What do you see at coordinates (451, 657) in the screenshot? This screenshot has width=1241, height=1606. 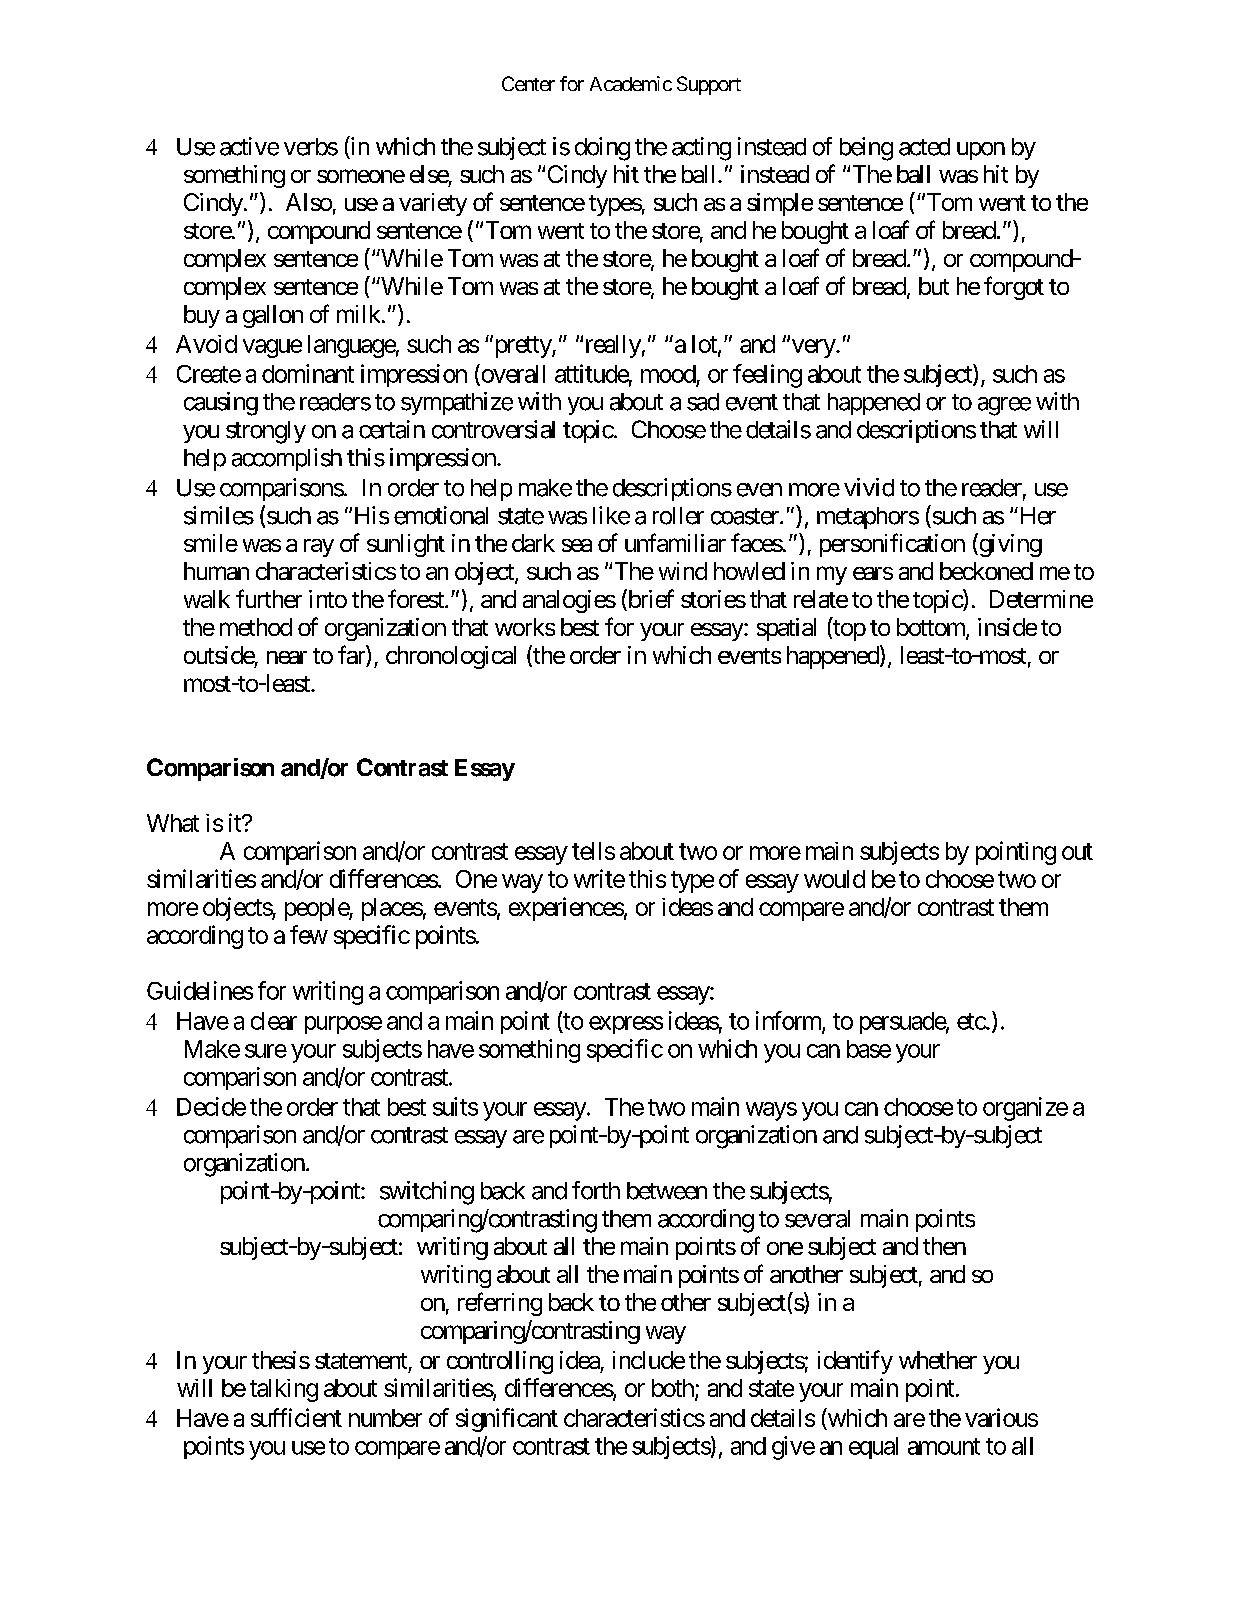 I see `chronological` at bounding box center [451, 657].
